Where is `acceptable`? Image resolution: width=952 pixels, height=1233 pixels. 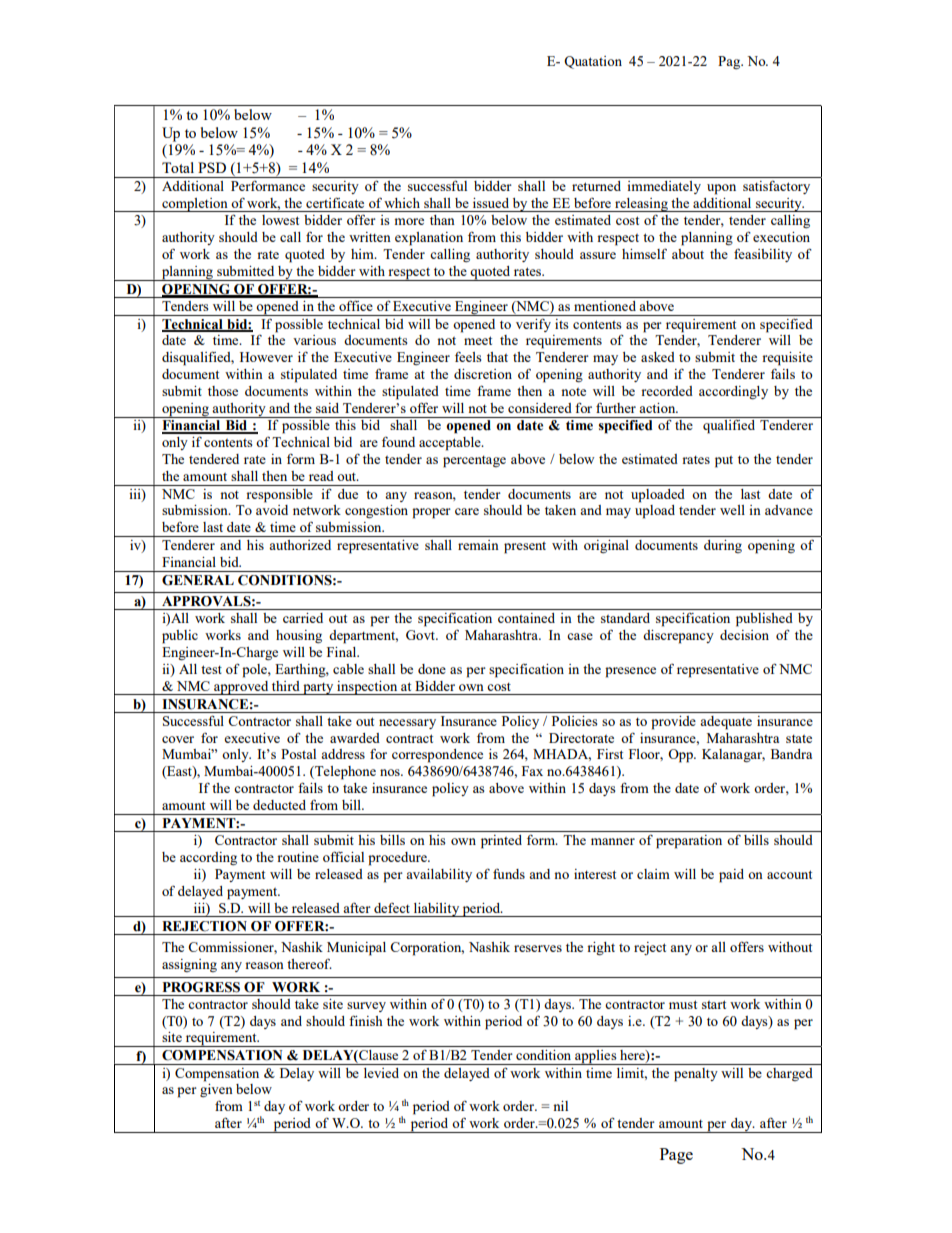 acceptable is located at coordinates (451, 444).
